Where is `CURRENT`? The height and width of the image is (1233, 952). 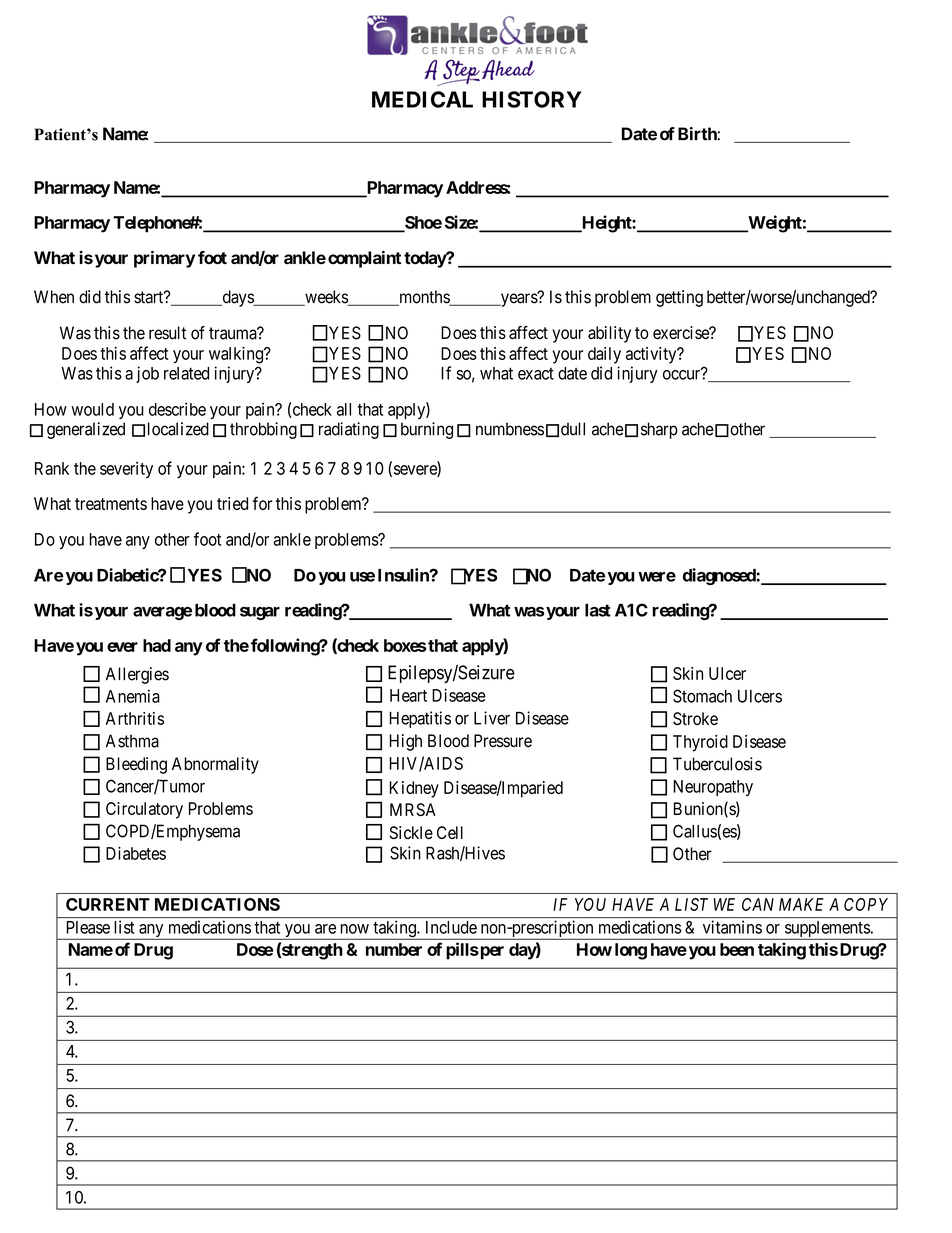 CURRENT is located at coordinates (108, 904).
